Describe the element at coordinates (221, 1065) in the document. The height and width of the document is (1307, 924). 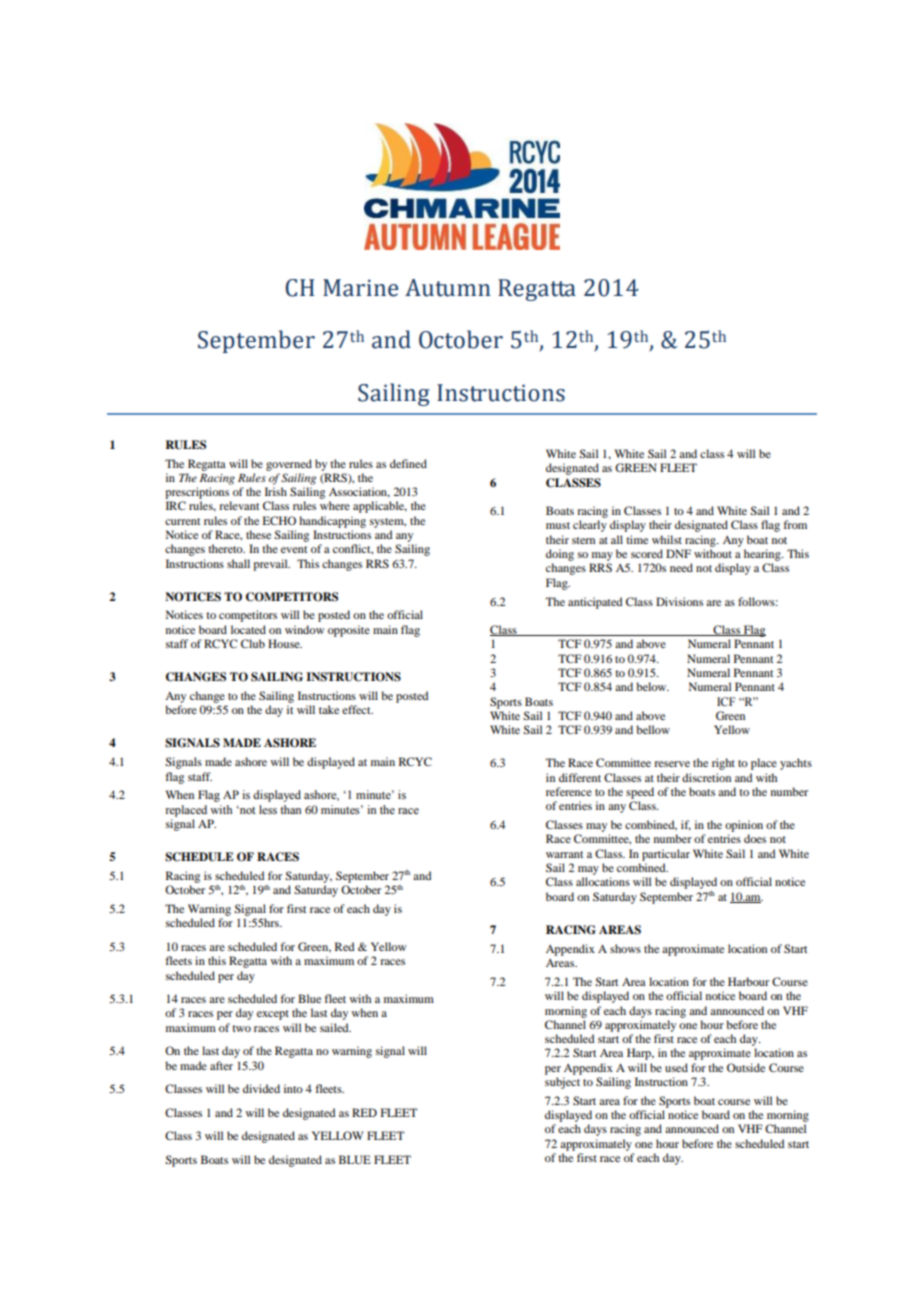
I see `after` at that location.
